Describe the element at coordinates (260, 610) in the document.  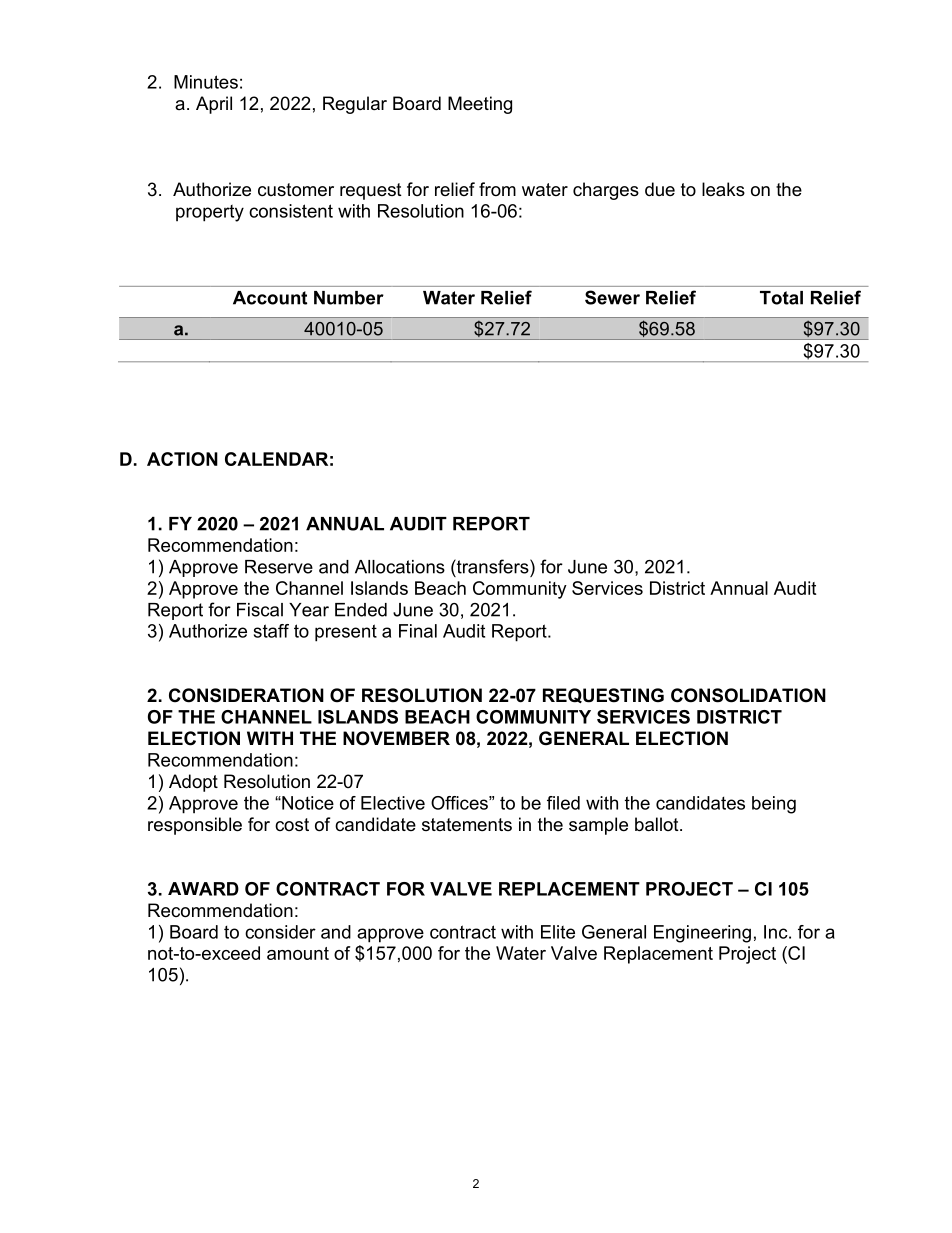
I see `Fiscal` at that location.
